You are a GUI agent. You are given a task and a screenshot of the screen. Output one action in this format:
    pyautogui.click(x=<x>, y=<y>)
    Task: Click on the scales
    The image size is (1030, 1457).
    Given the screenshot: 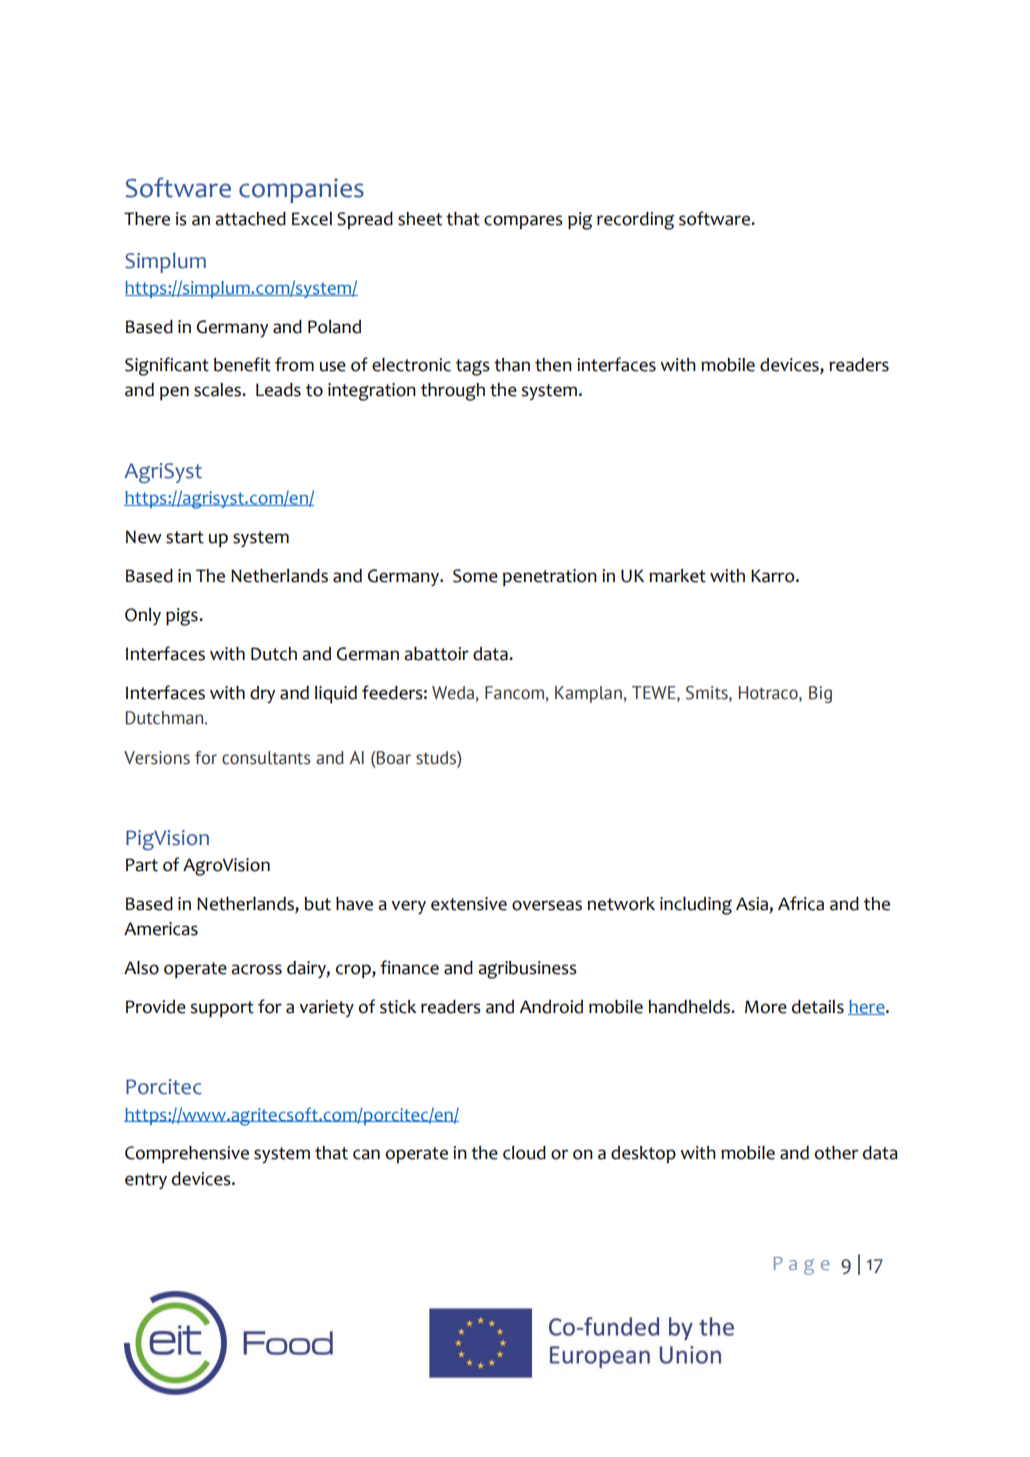 What is the action you would take?
    pyautogui.click(x=218, y=390)
